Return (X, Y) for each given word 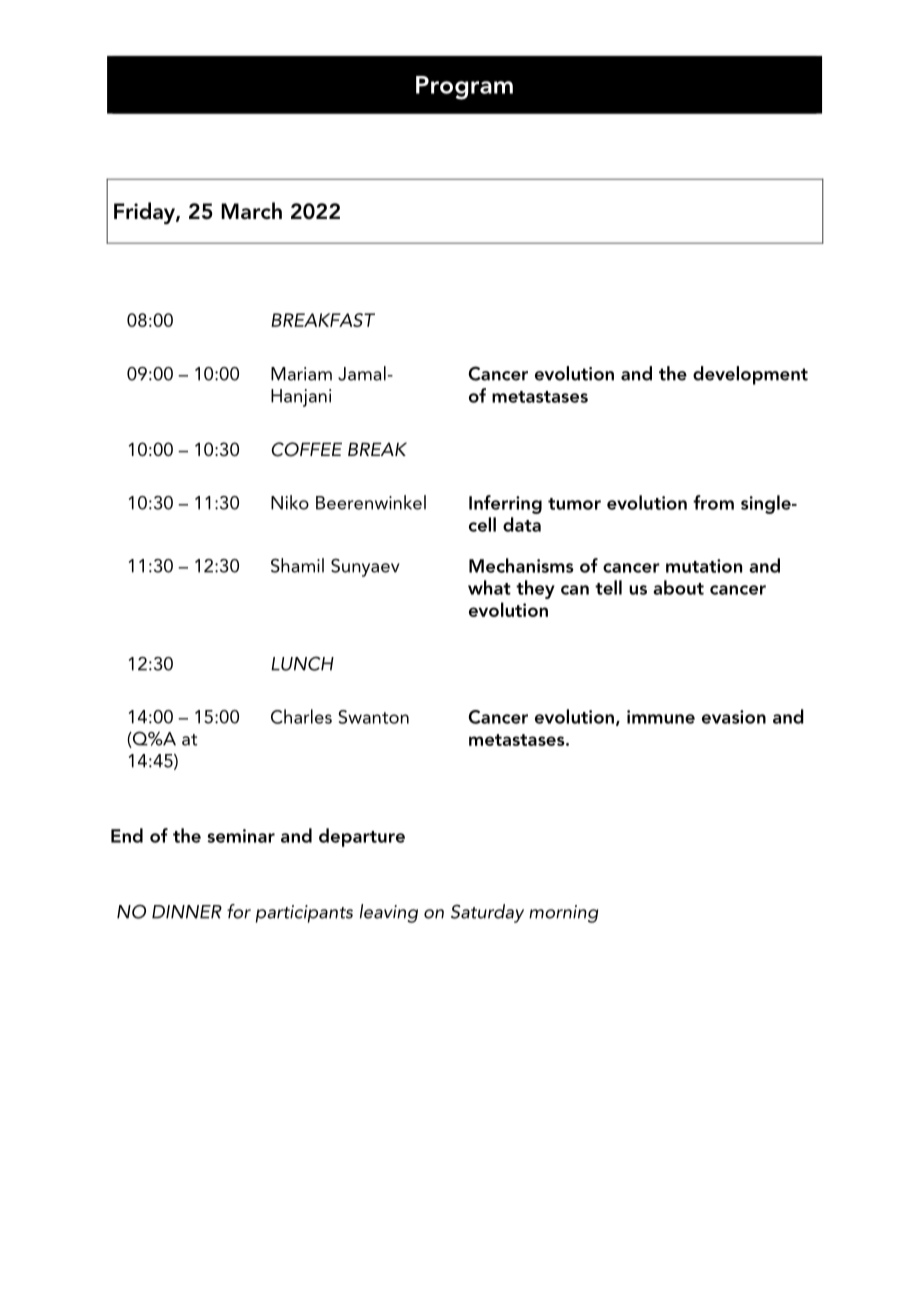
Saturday (487, 913)
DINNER (187, 912)
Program (464, 88)
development (750, 375)
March (251, 211)
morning (563, 914)
